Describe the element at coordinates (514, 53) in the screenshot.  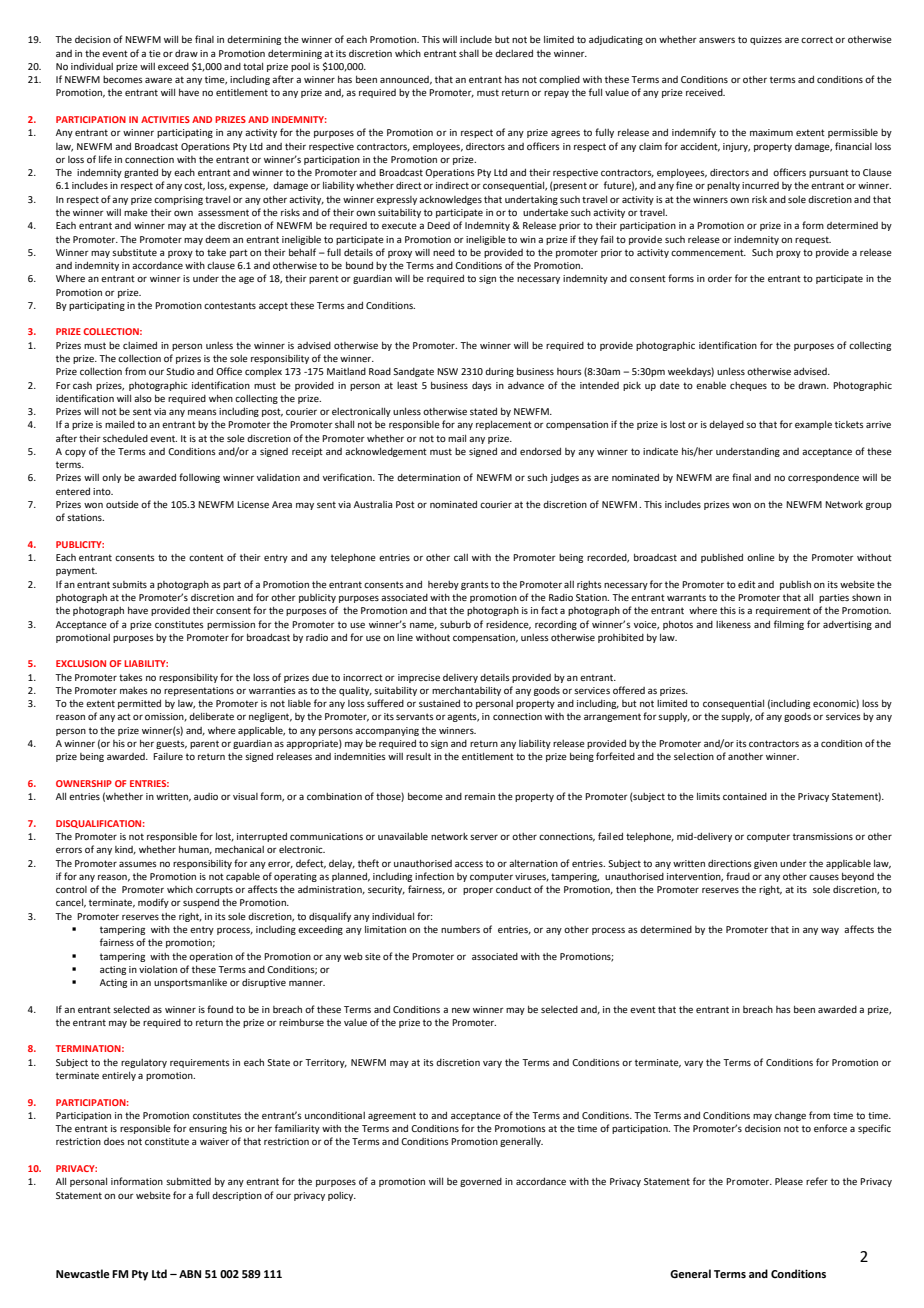
I see `declared` at that location.
